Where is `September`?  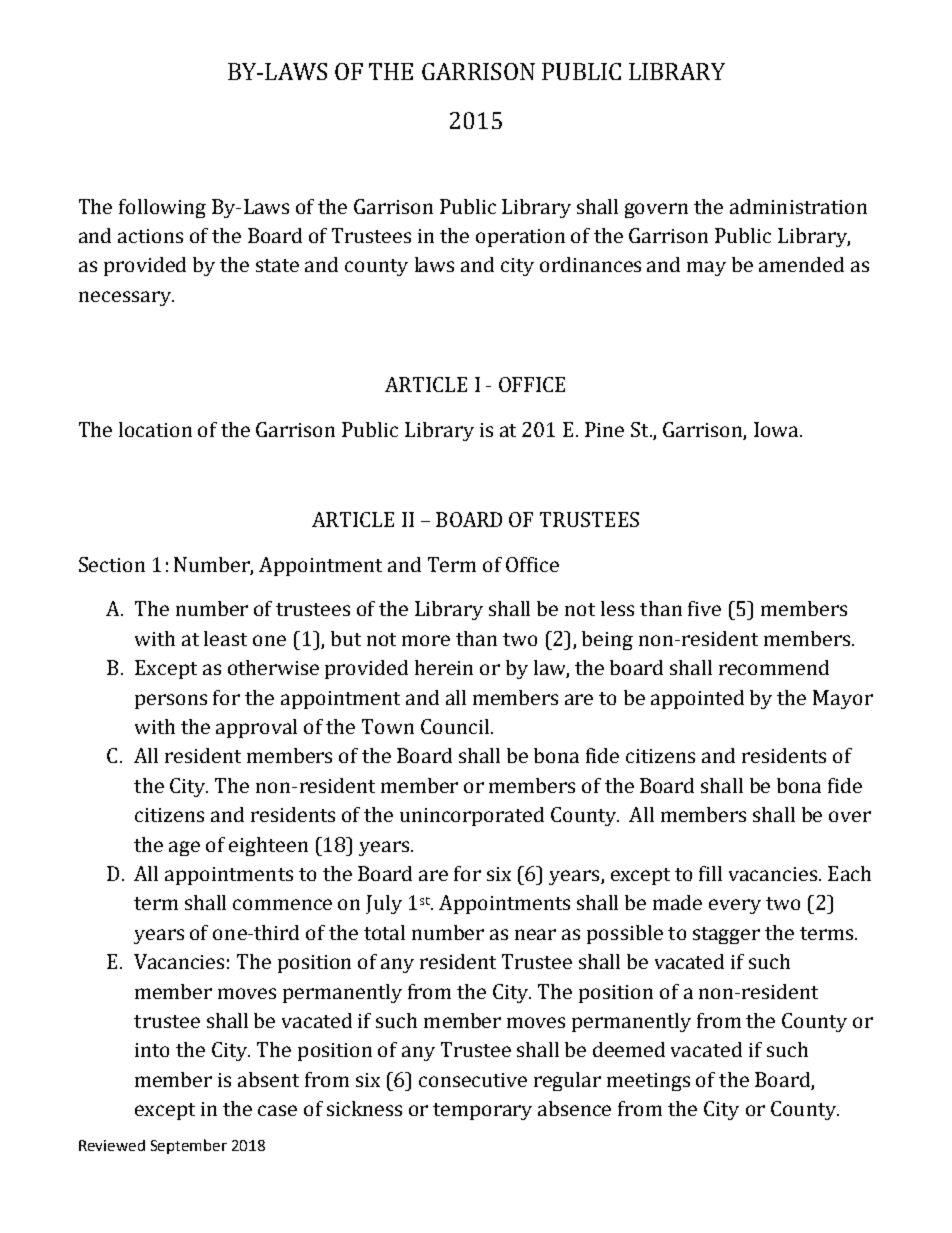
September is located at coordinates (189, 1146).
